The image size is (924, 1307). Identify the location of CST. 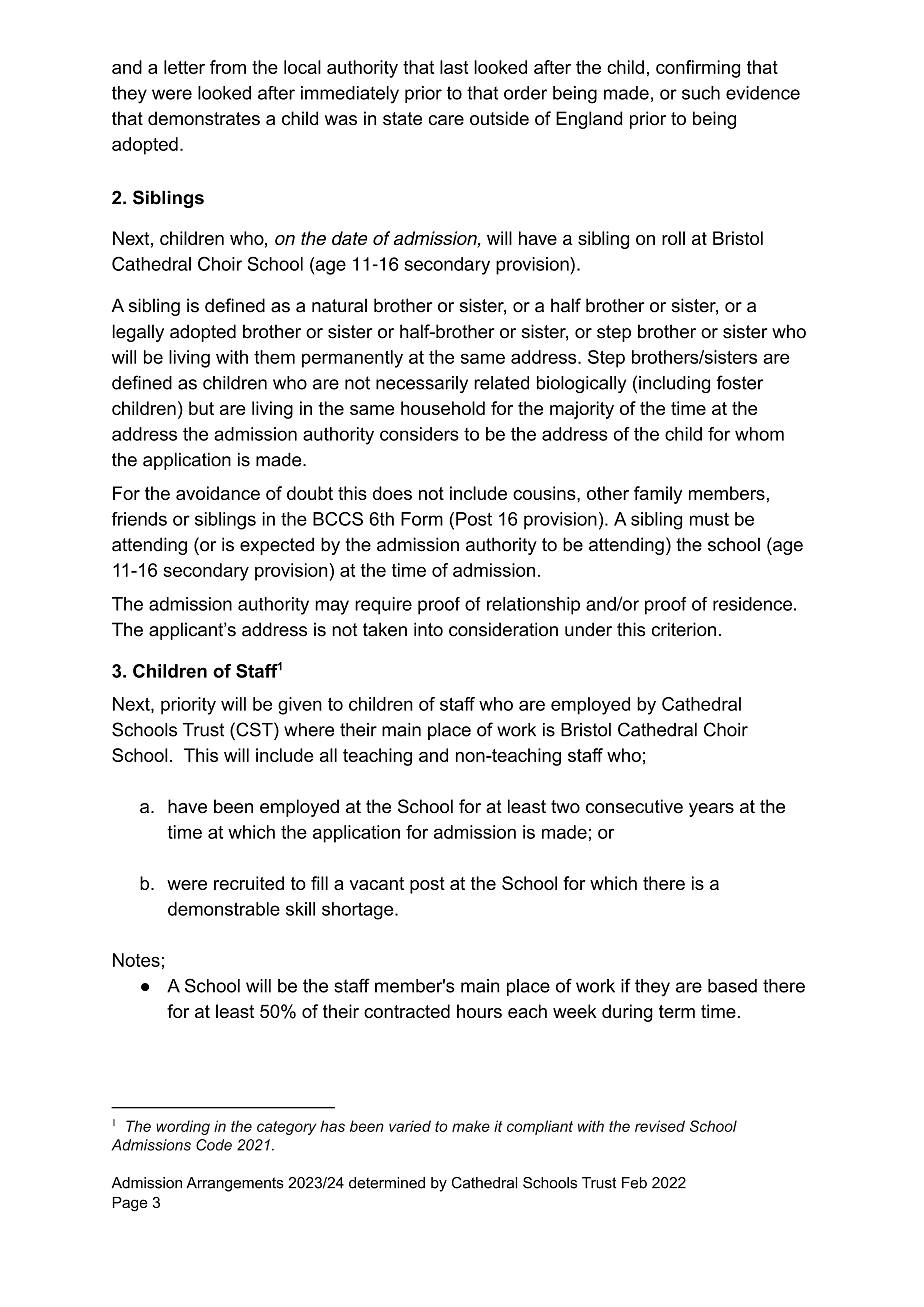
(254, 729).
